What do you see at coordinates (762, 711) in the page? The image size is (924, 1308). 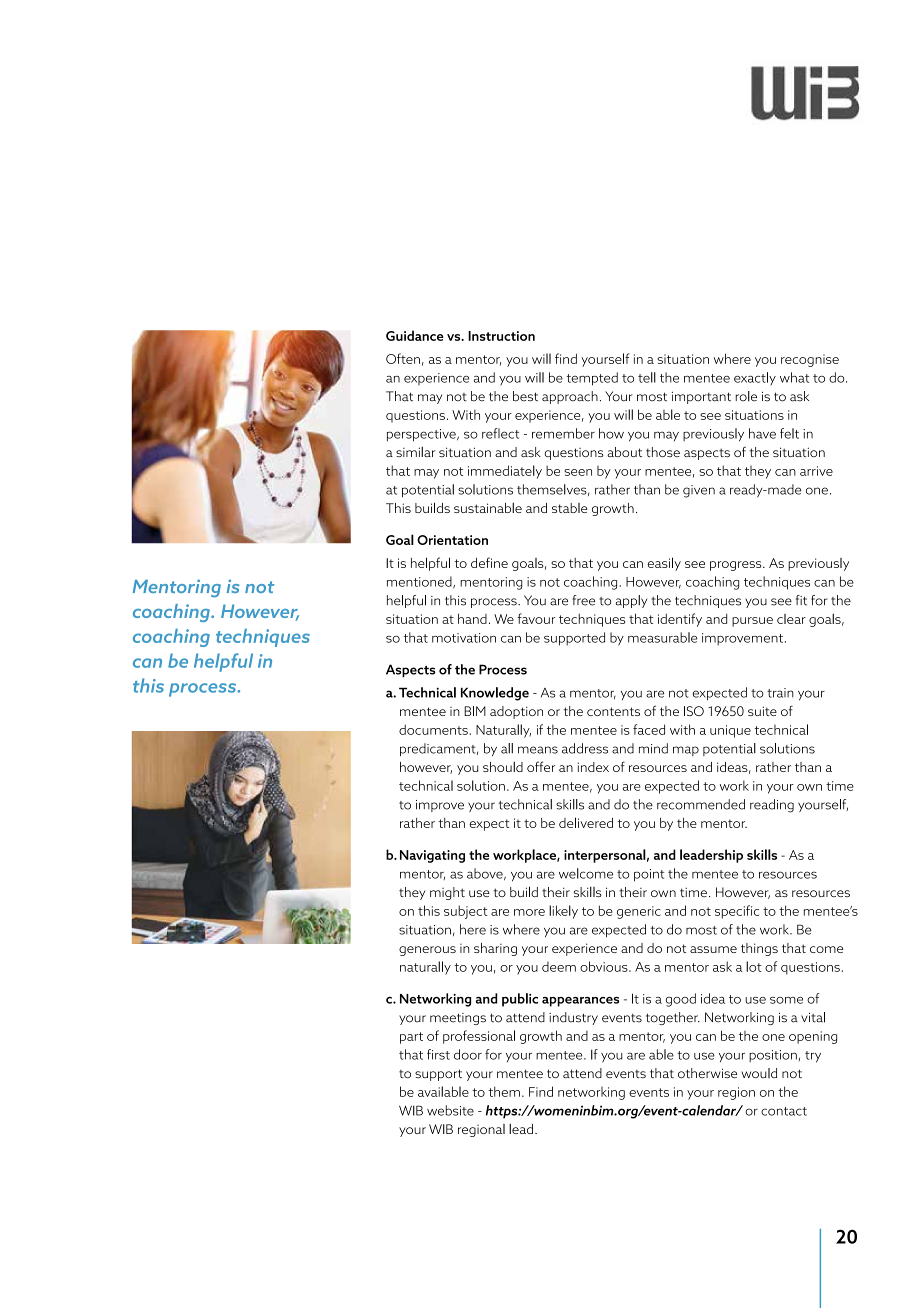 I see `suite` at bounding box center [762, 711].
